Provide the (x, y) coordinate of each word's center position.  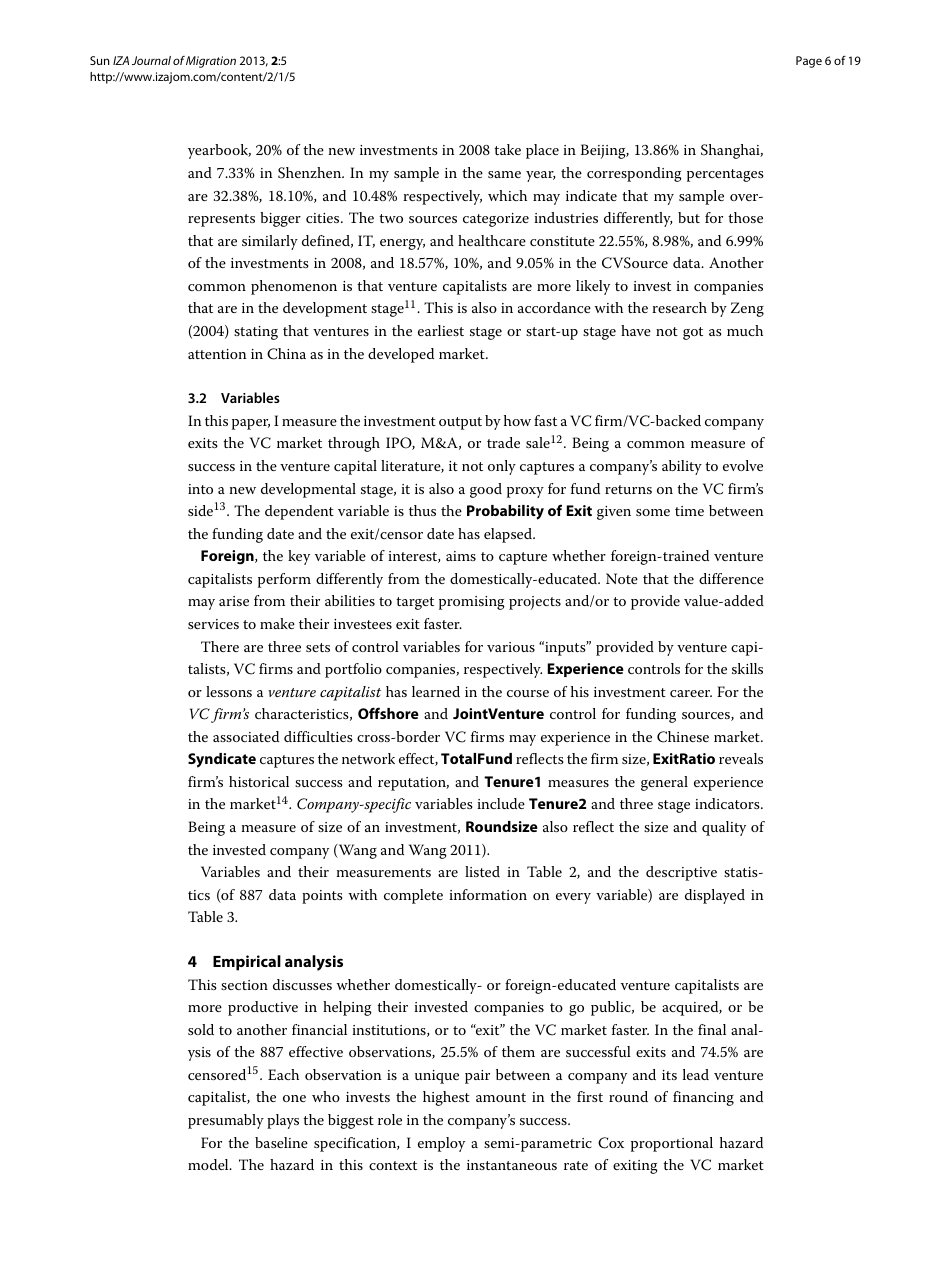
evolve (743, 465)
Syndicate (222, 760)
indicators (728, 803)
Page (809, 62)
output (460, 423)
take (507, 149)
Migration (211, 62)
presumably (226, 1121)
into (200, 489)
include (501, 803)
